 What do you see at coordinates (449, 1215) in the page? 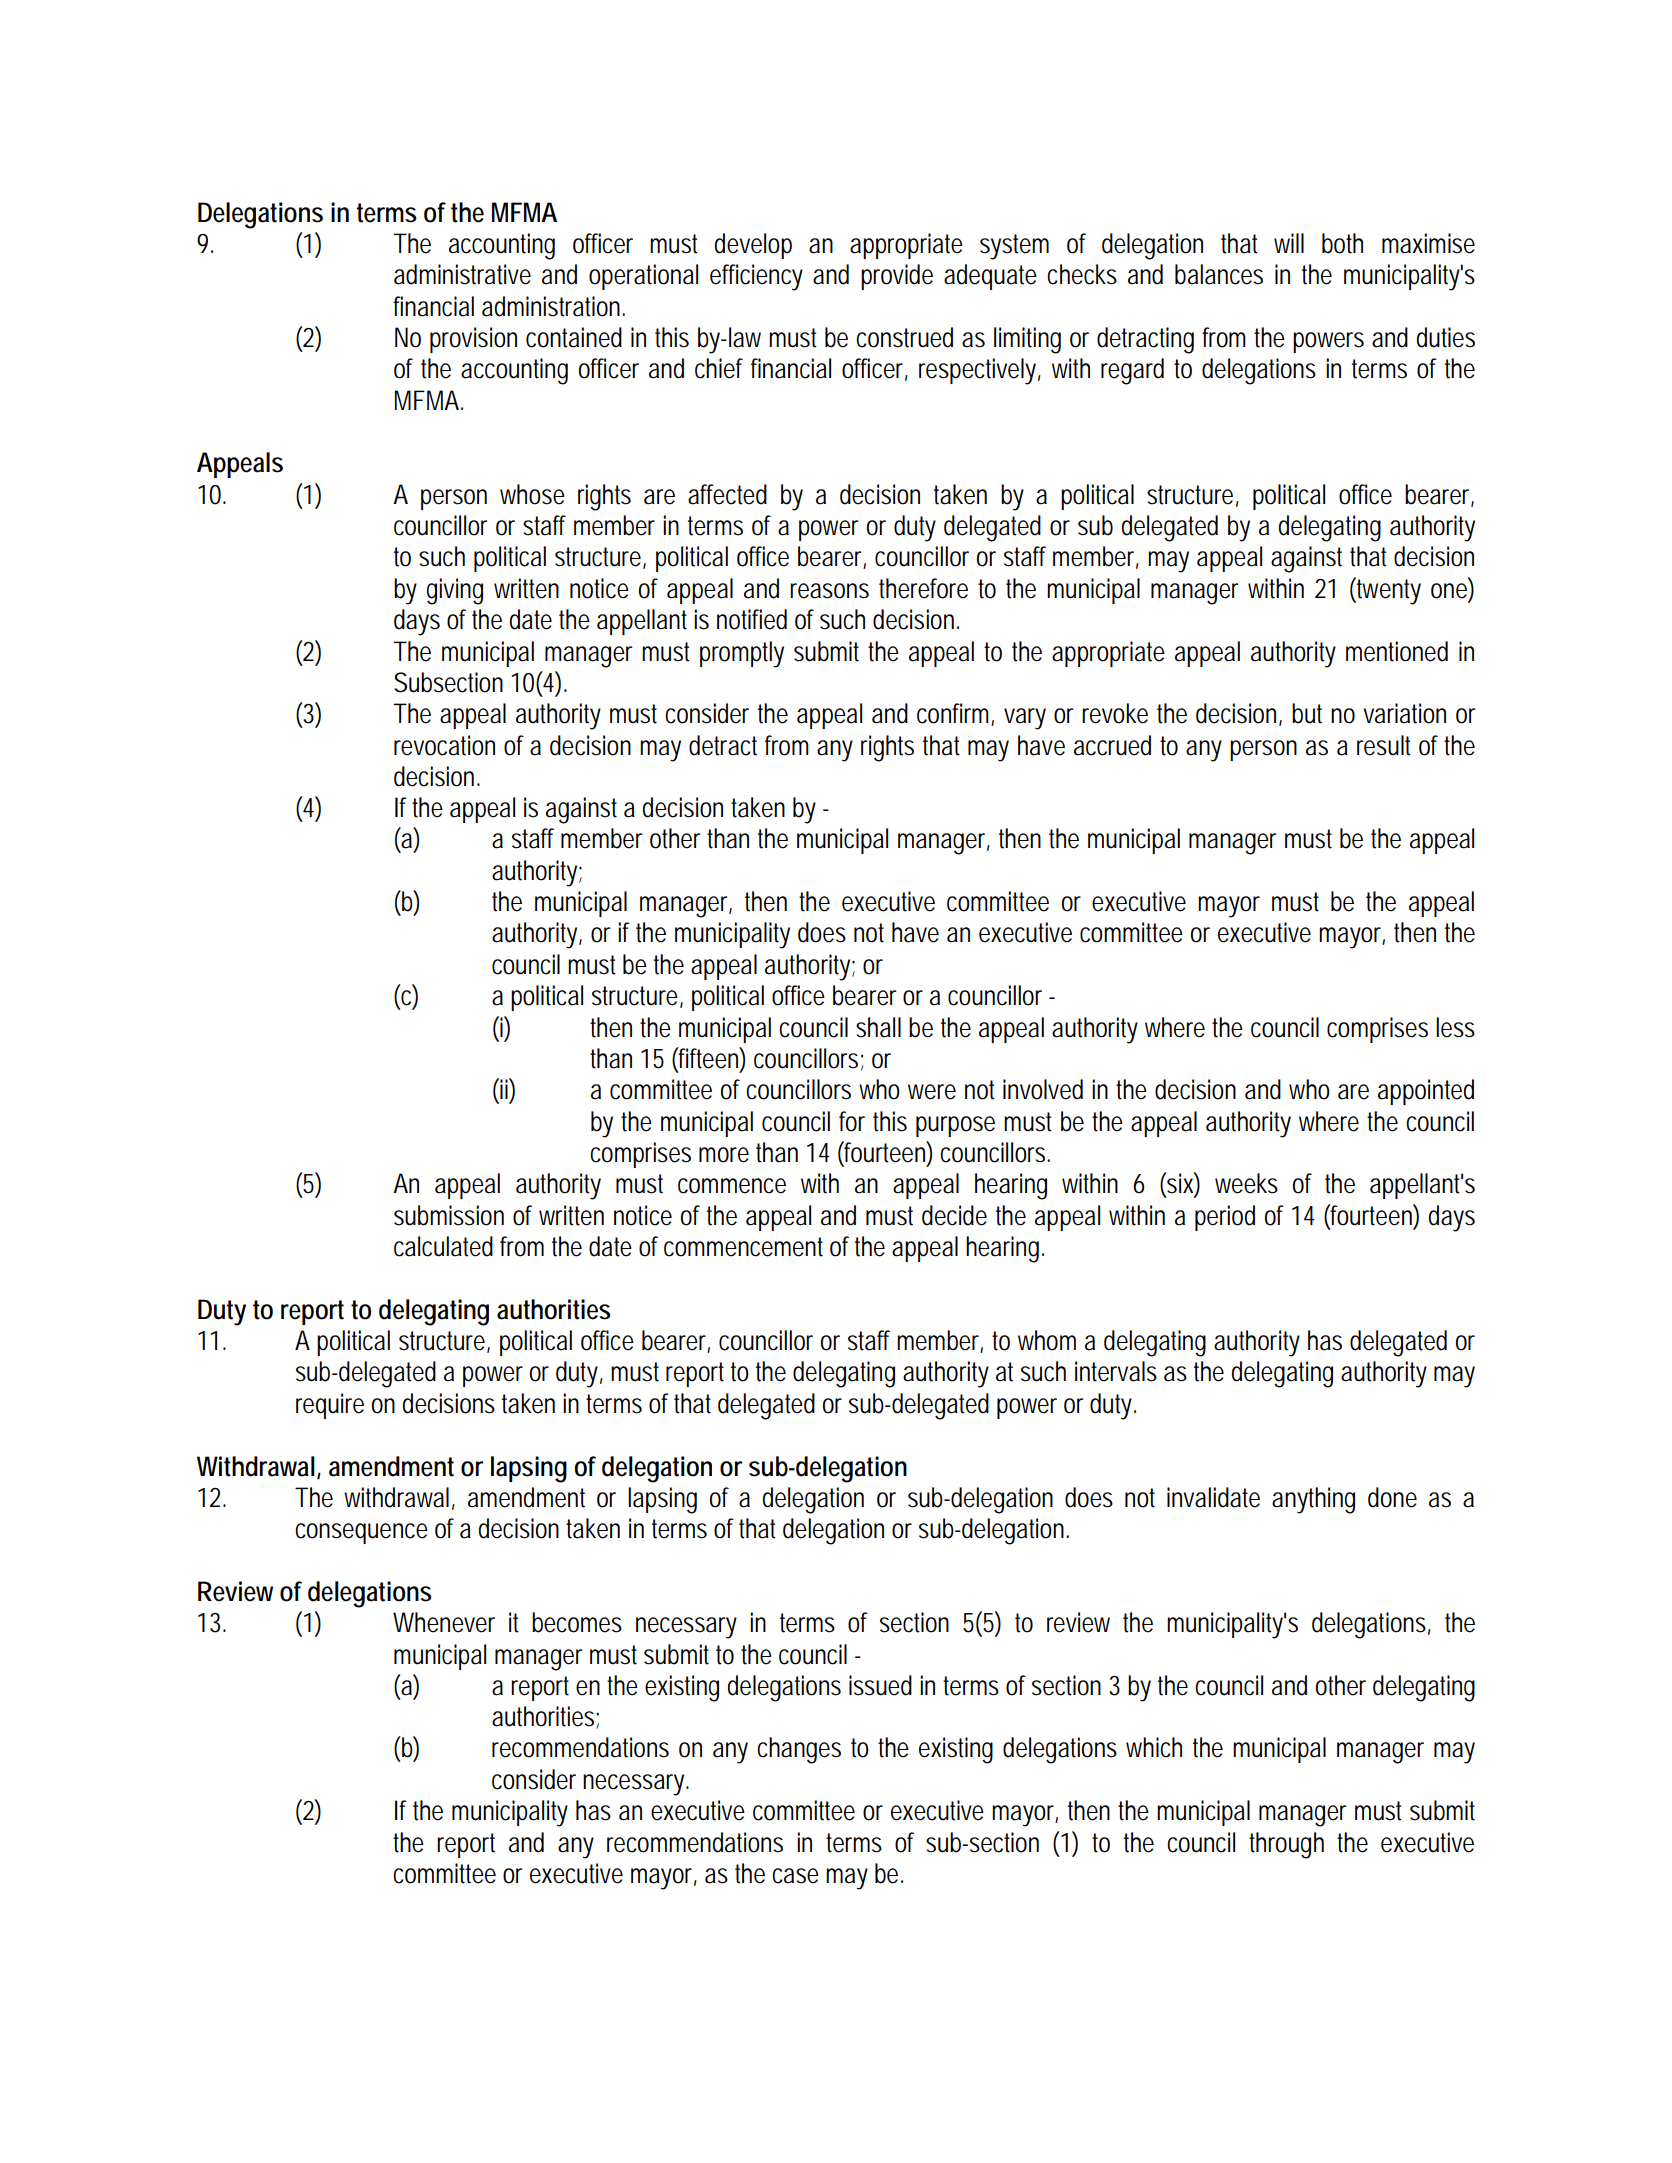
I see `submission` at bounding box center [449, 1215].
